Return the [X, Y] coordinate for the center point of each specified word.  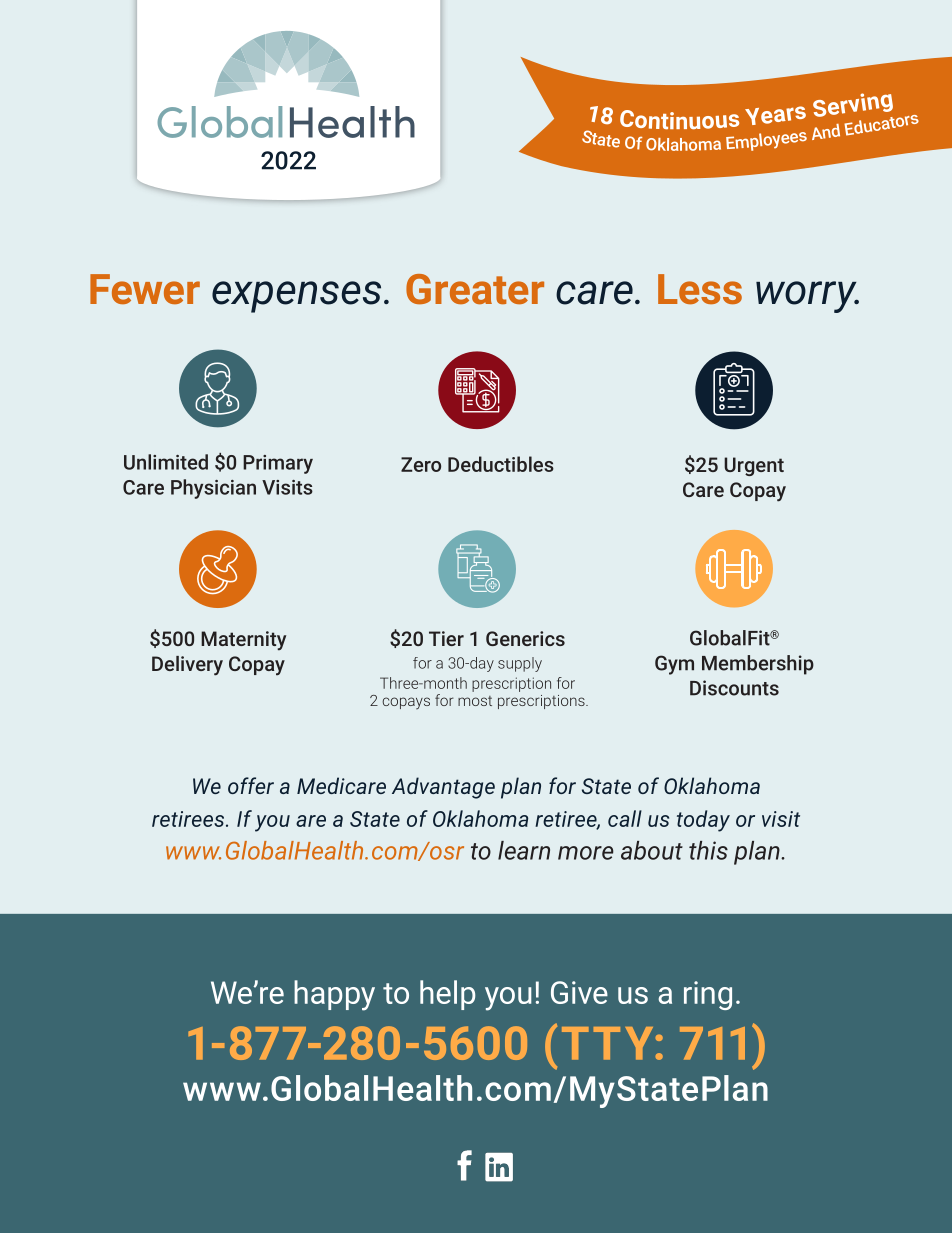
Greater [475, 289]
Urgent [754, 466]
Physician [213, 489]
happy [334, 995]
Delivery [187, 666]
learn [524, 850]
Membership [758, 665]
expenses [296, 297]
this [708, 850]
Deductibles [501, 464]
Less [700, 289]
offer [251, 785]
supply [520, 664]
